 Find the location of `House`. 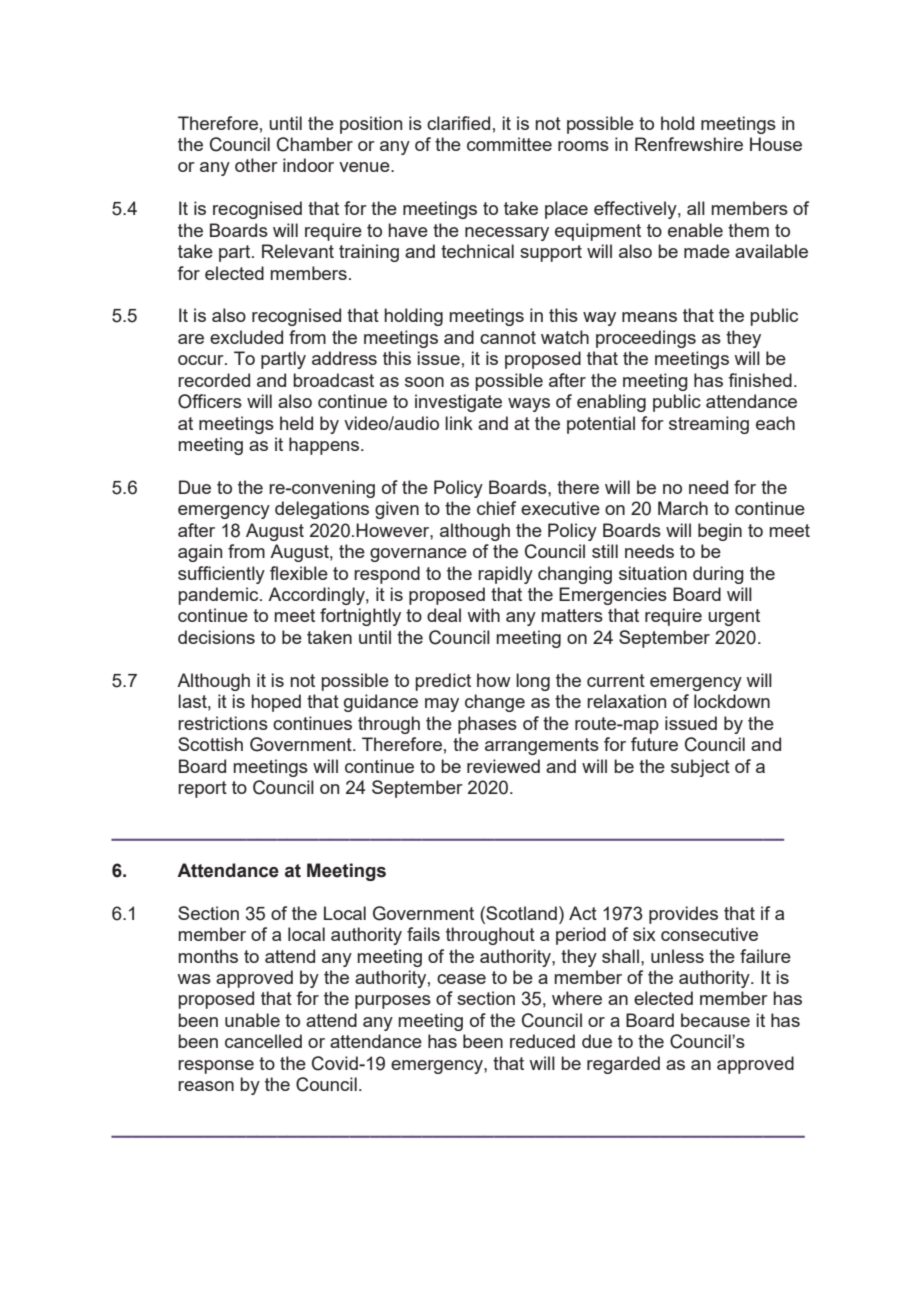

House is located at coordinates (776, 144).
